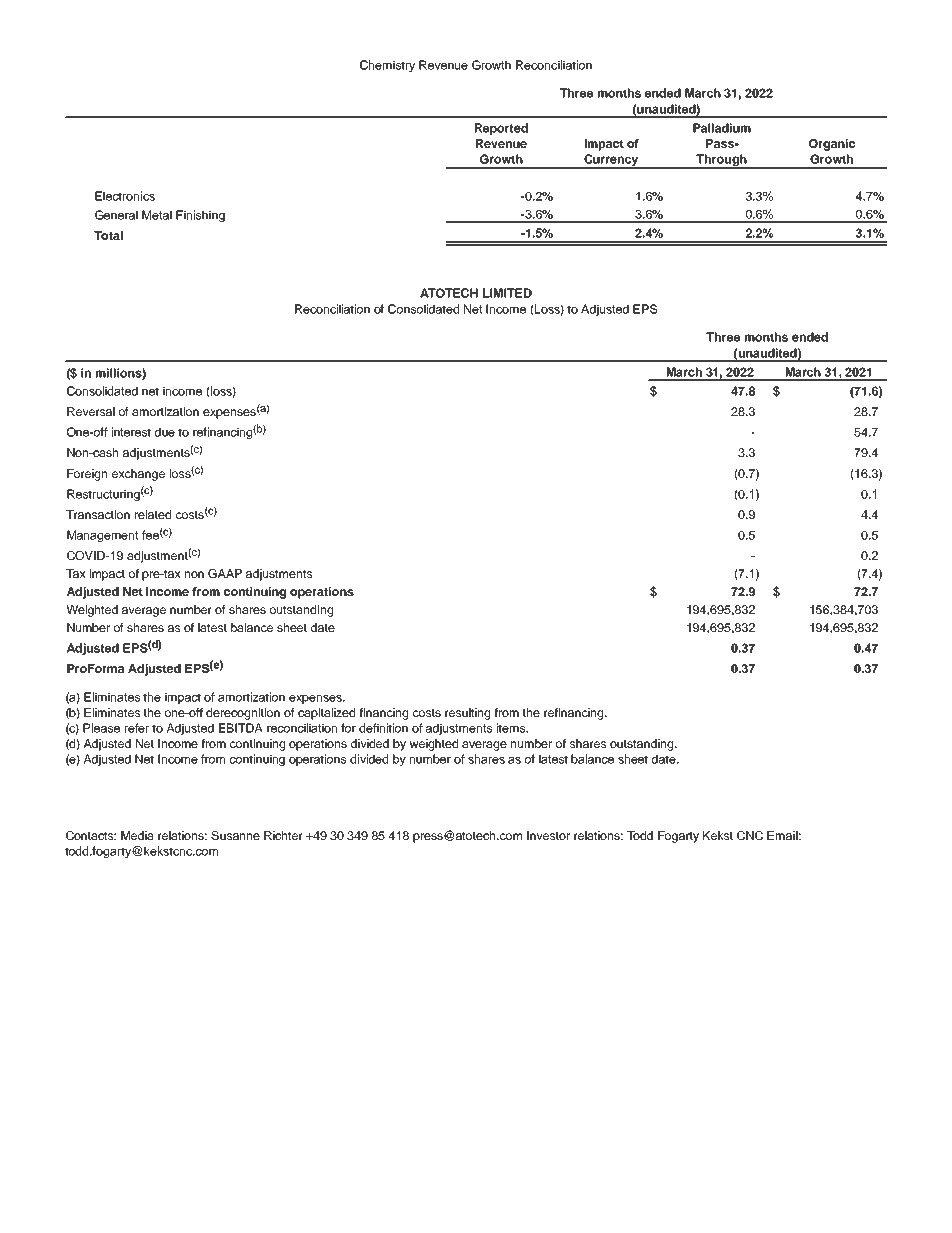  I want to click on items, so click(512, 728).
